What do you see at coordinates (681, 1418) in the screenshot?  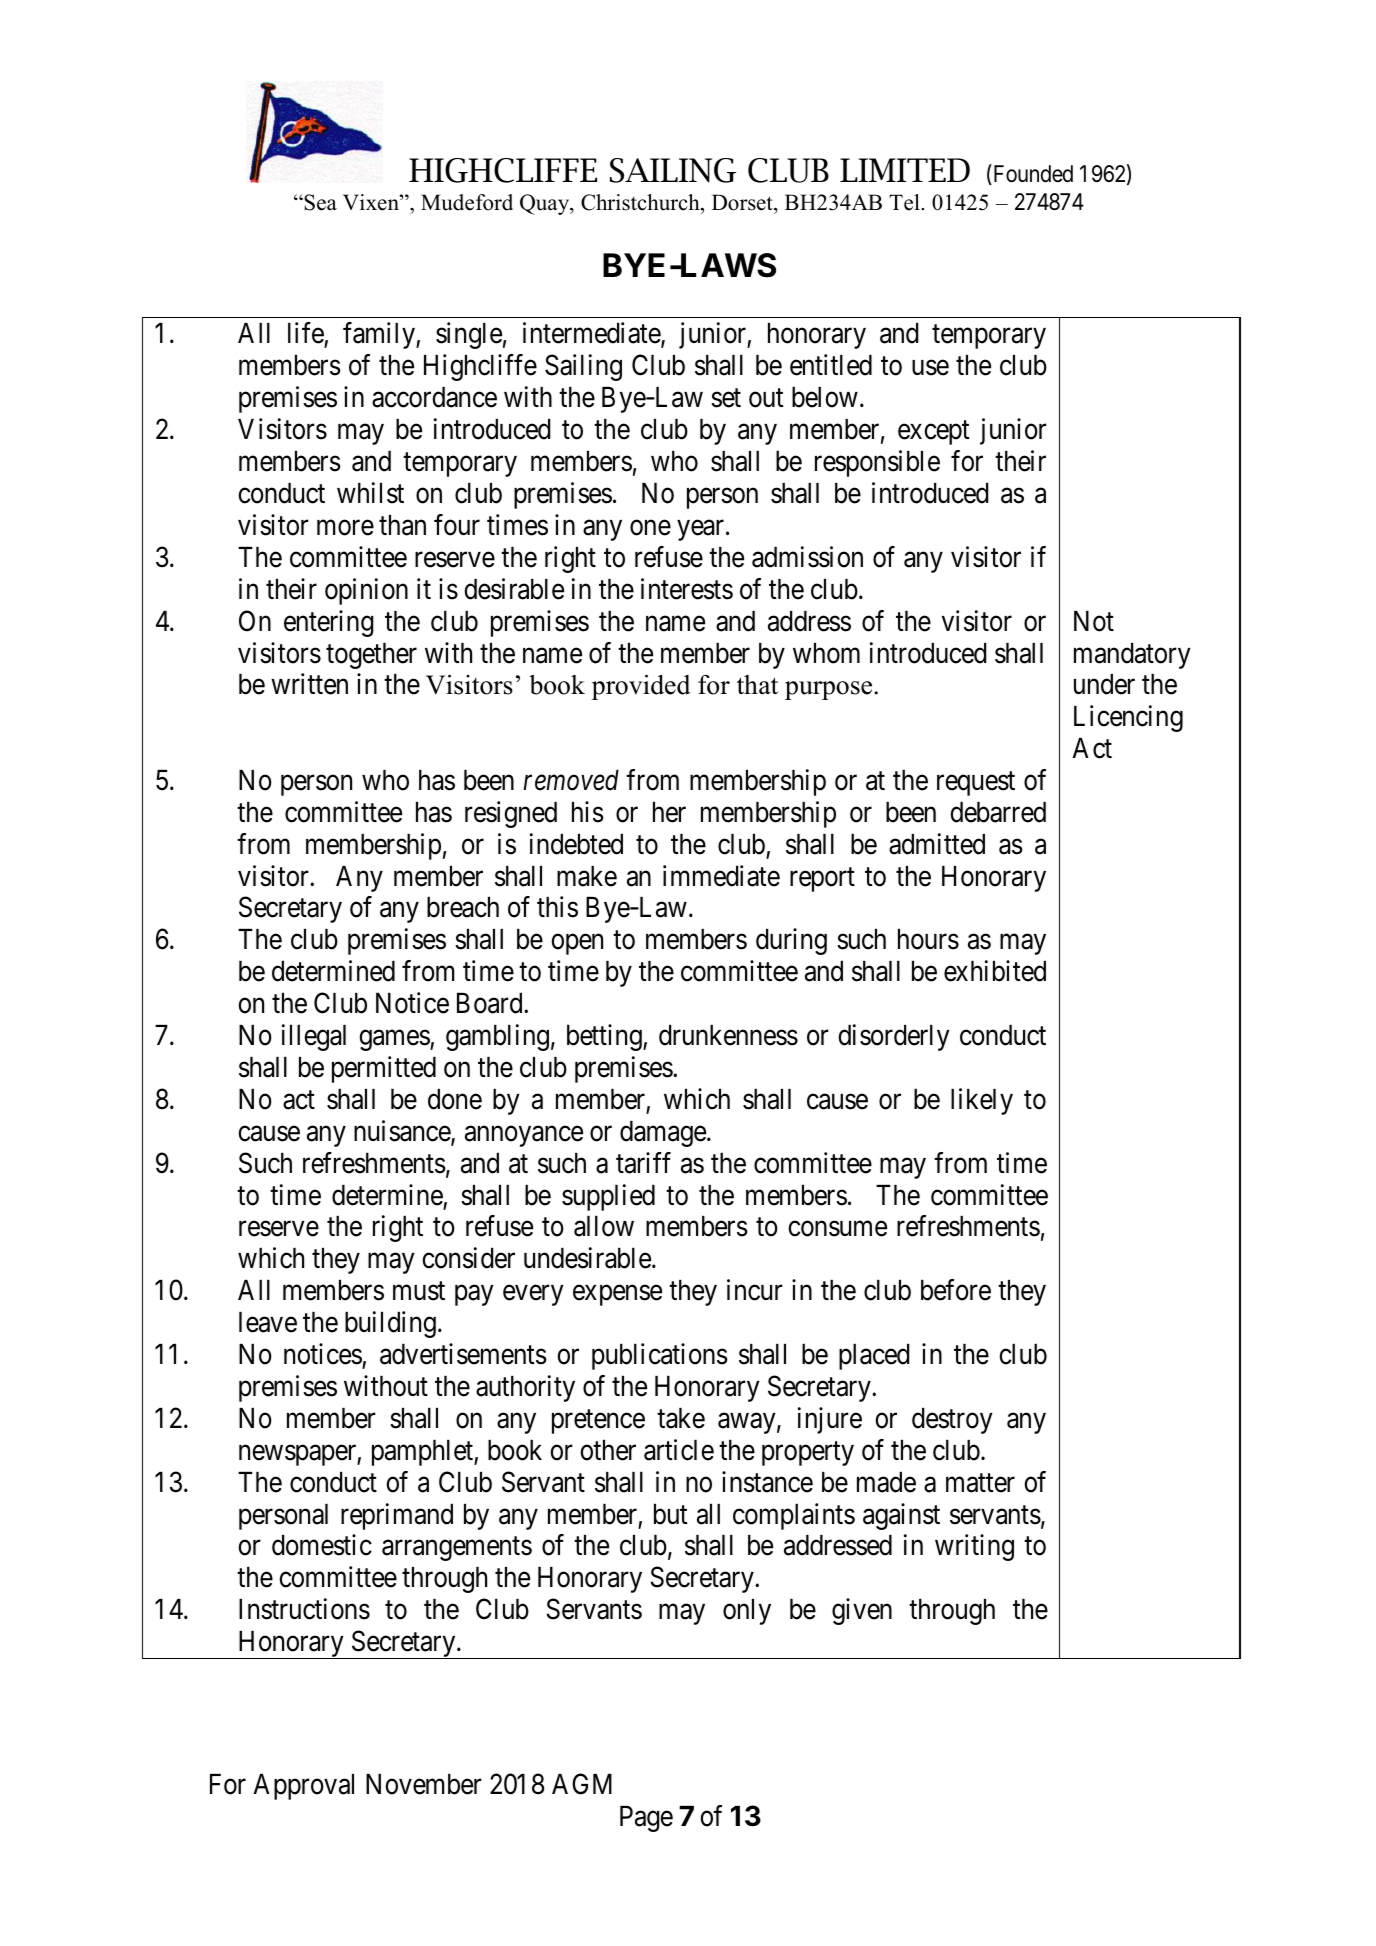 I see `take` at bounding box center [681, 1418].
